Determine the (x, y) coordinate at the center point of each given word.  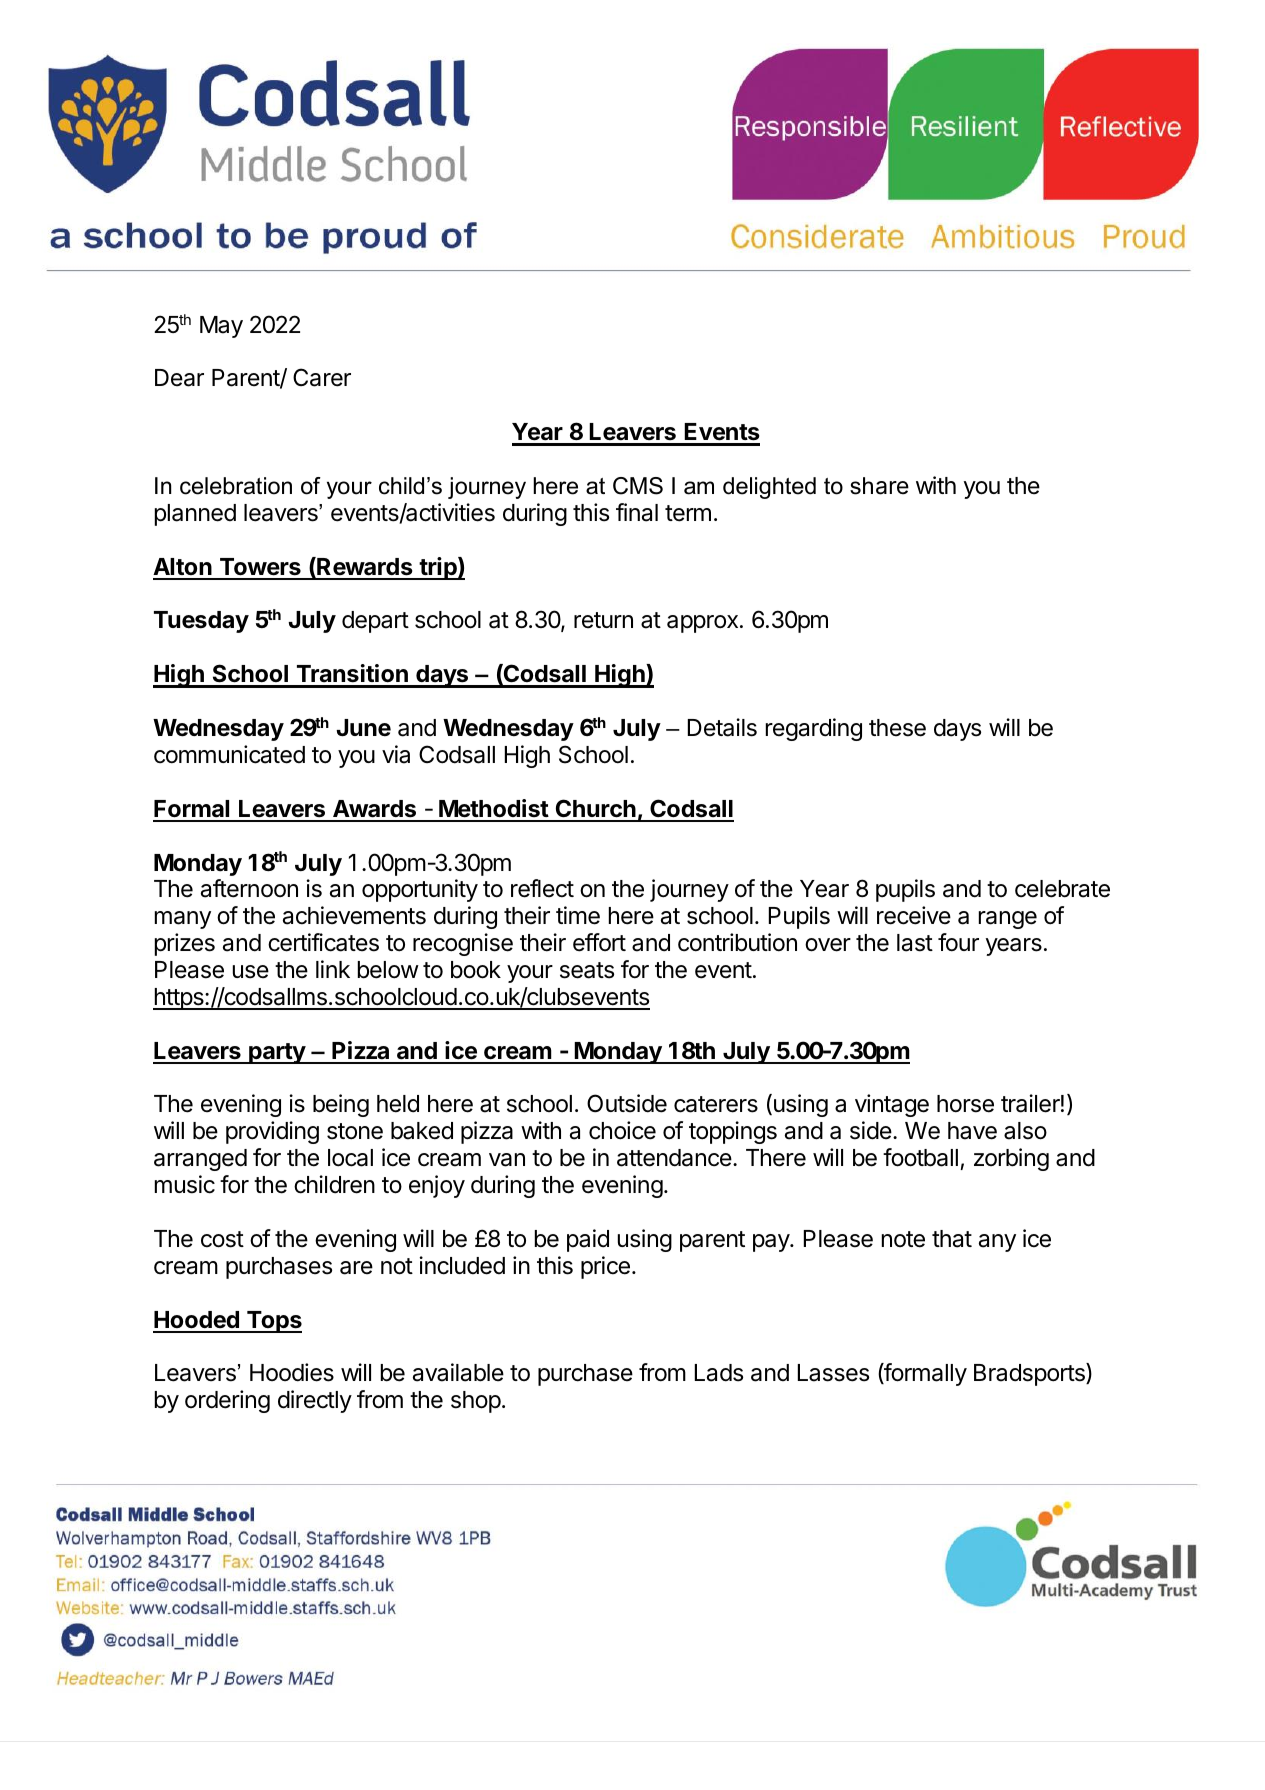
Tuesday (201, 622)
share (879, 486)
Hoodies (292, 1372)
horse (965, 1104)
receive (914, 915)
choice (622, 1130)
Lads (719, 1373)
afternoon (249, 888)
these (897, 728)
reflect (542, 888)
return (603, 620)
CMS (638, 486)
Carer (322, 377)
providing (272, 1132)
